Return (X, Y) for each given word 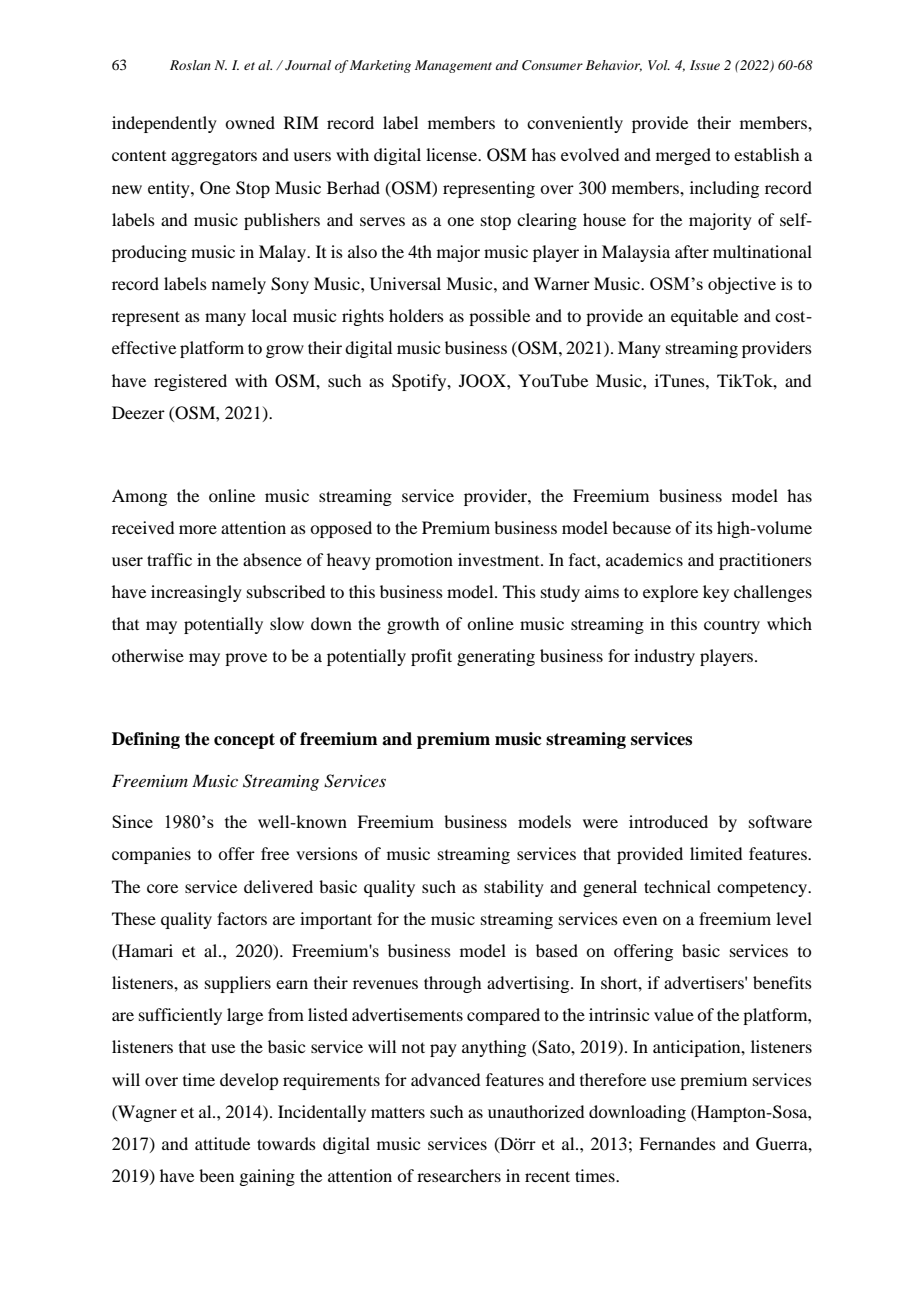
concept (244, 741)
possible (499, 317)
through (452, 984)
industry (664, 657)
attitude (222, 1143)
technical (677, 886)
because (641, 527)
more (198, 529)
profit (431, 657)
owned (250, 122)
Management (453, 66)
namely (239, 285)
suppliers (238, 984)
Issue (705, 65)
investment (500, 559)
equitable (704, 317)
